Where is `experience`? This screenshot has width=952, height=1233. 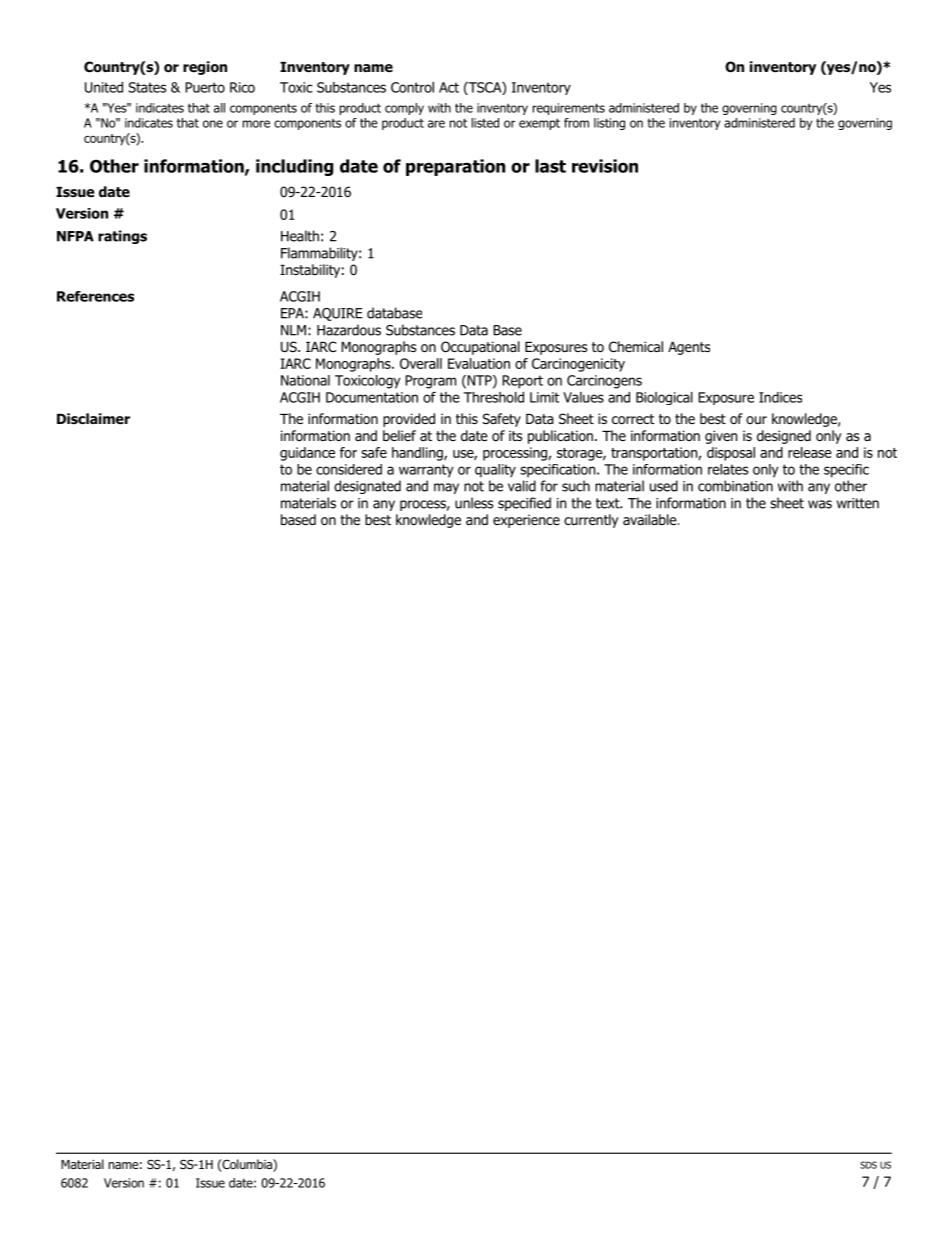 experience is located at coordinates (526, 521).
